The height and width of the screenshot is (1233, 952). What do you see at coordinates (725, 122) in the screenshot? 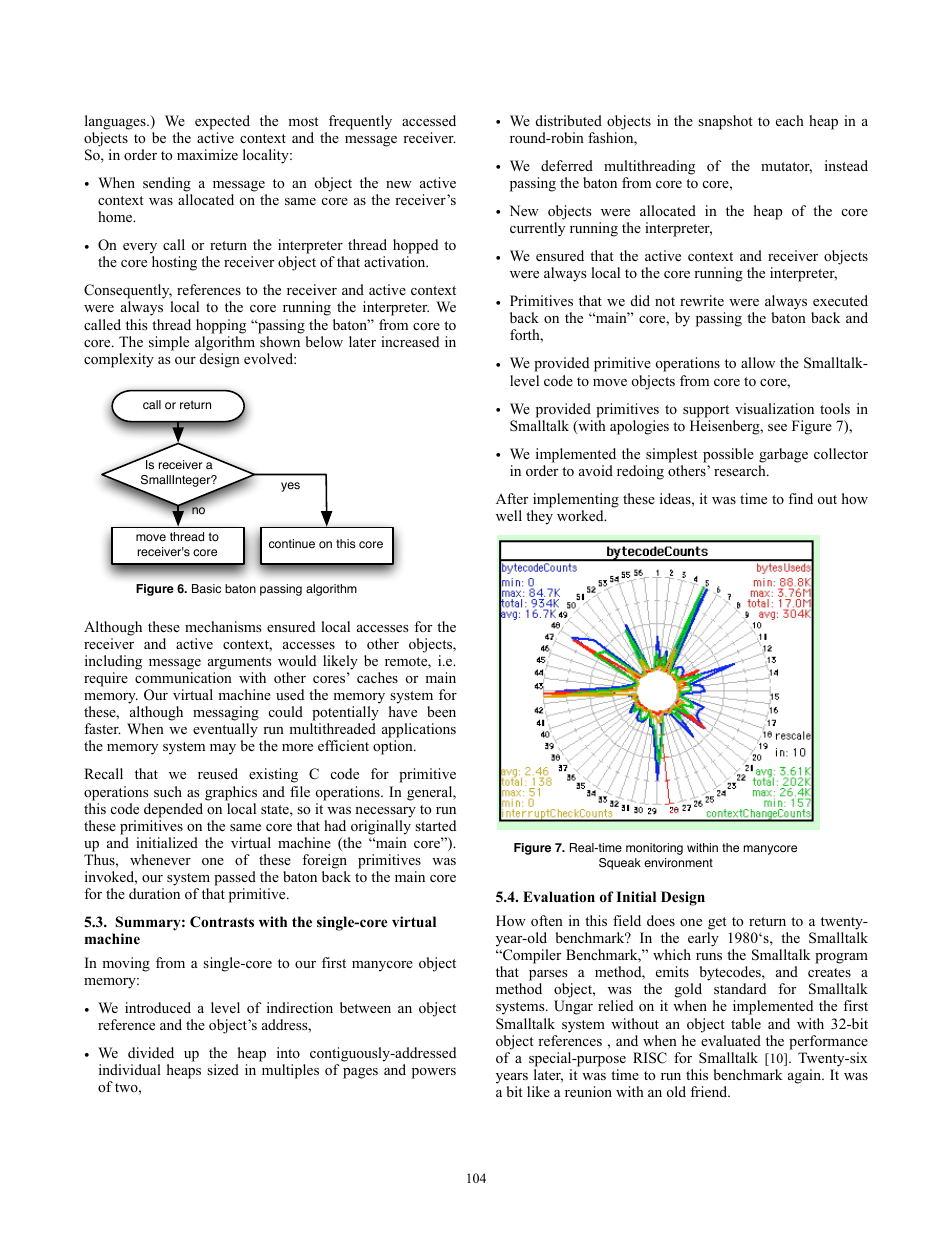
I see `snapshot` at bounding box center [725, 122].
